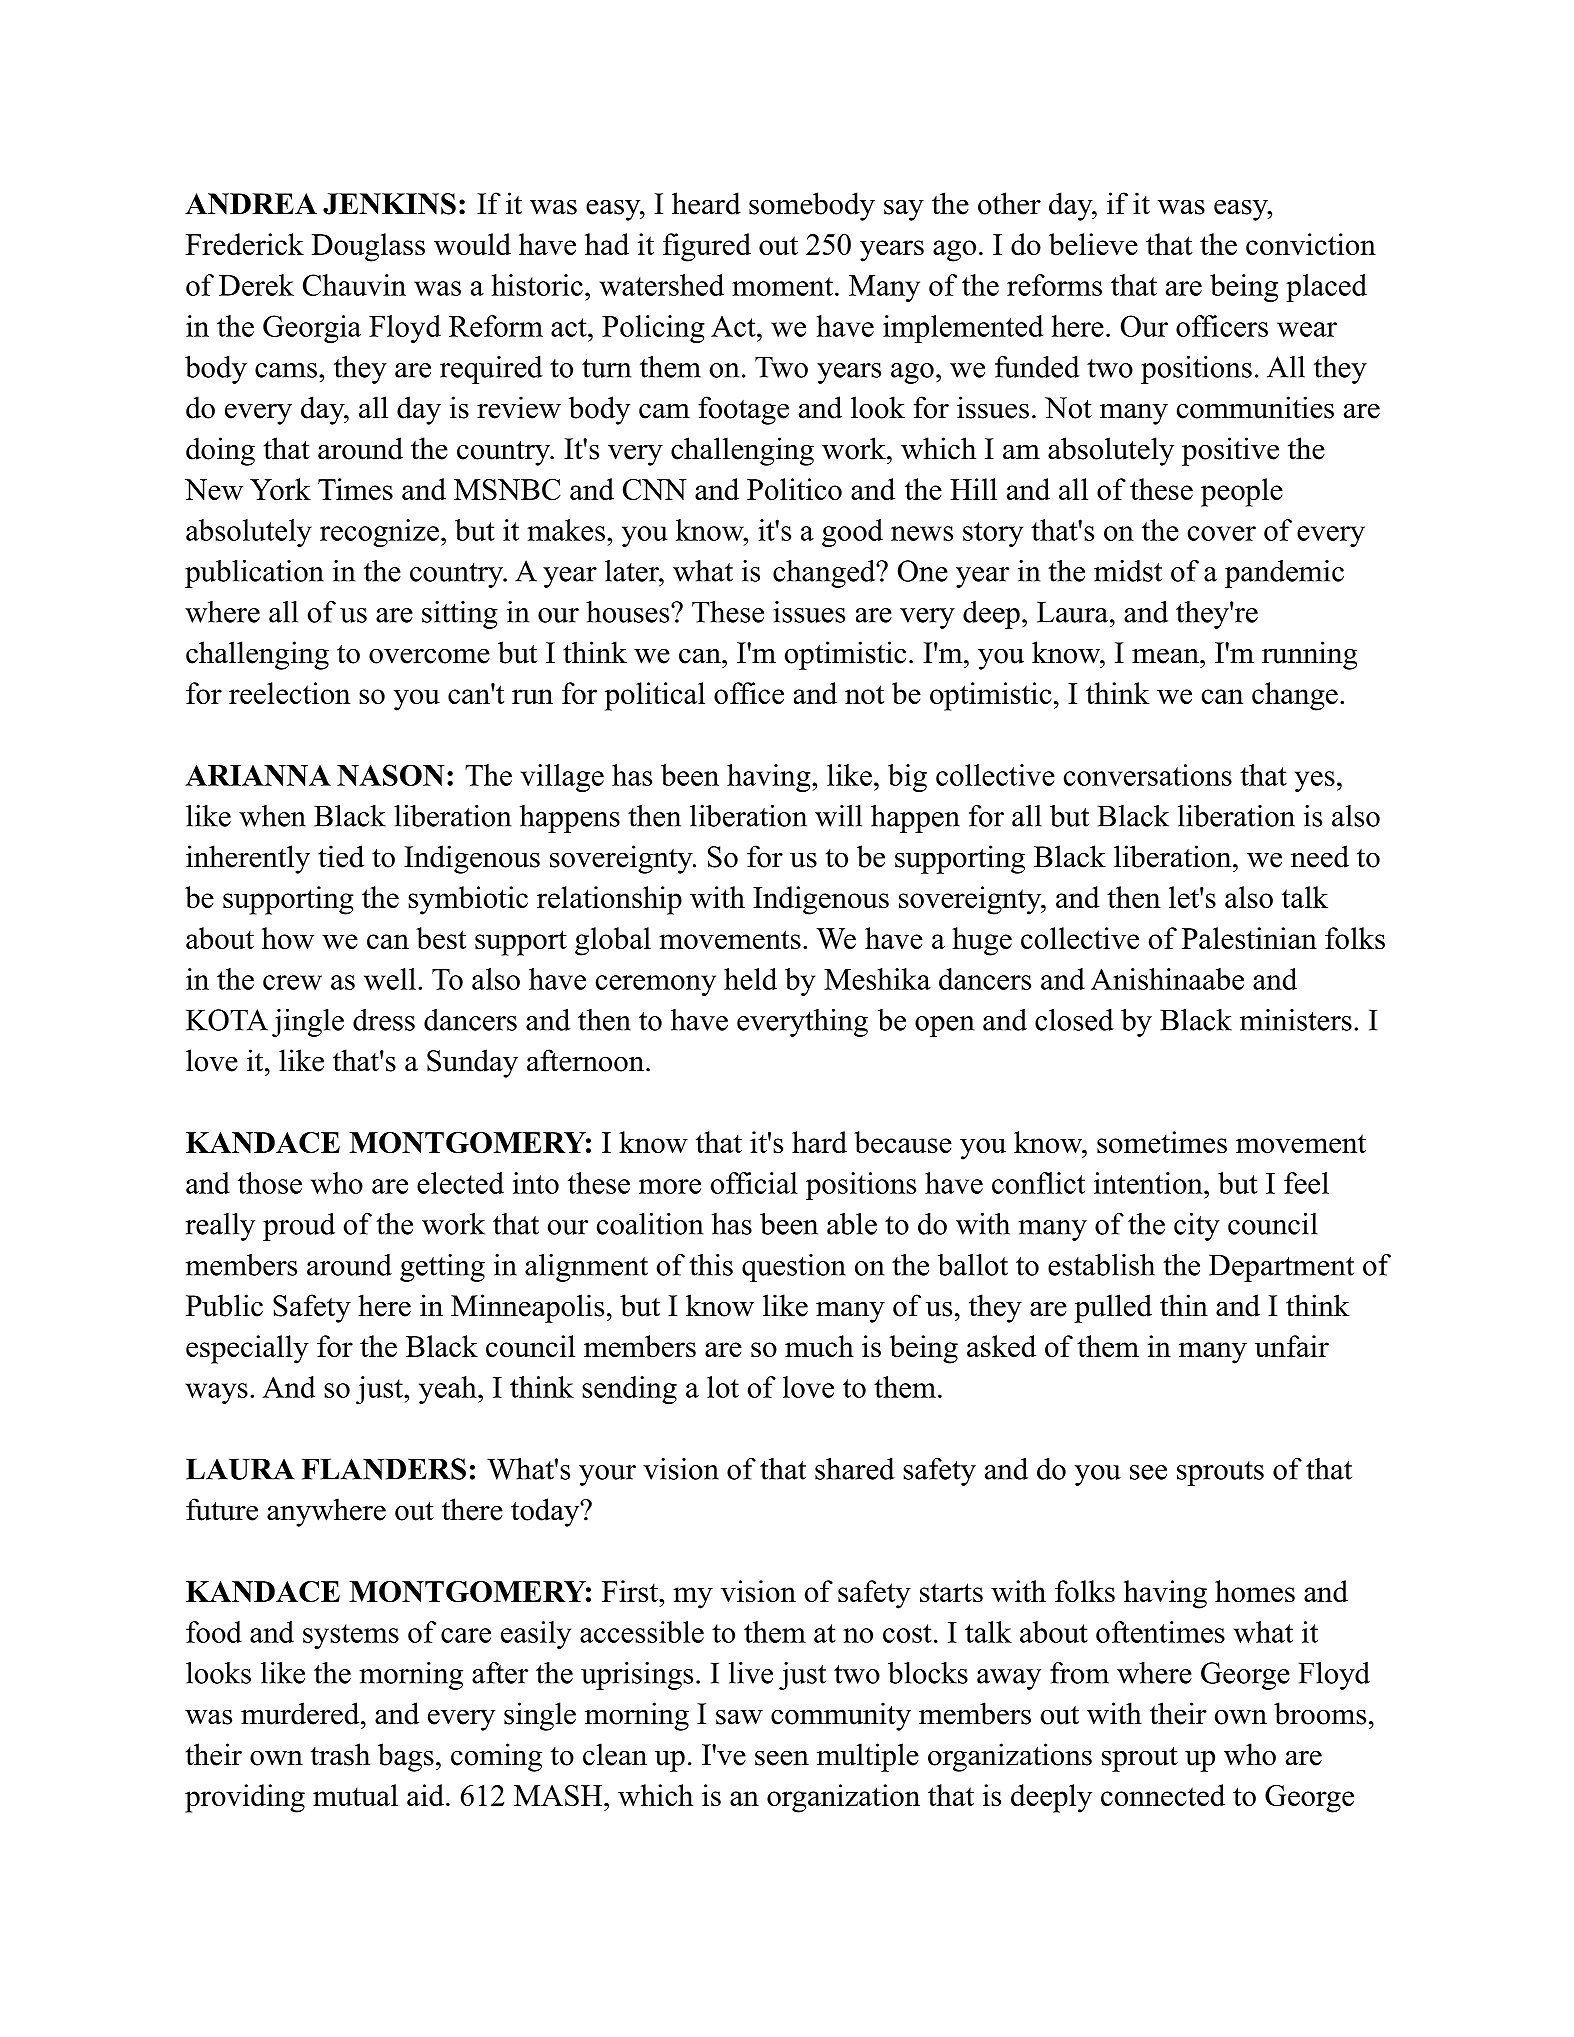  What do you see at coordinates (782, 1758) in the screenshot?
I see `seen` at bounding box center [782, 1758].
